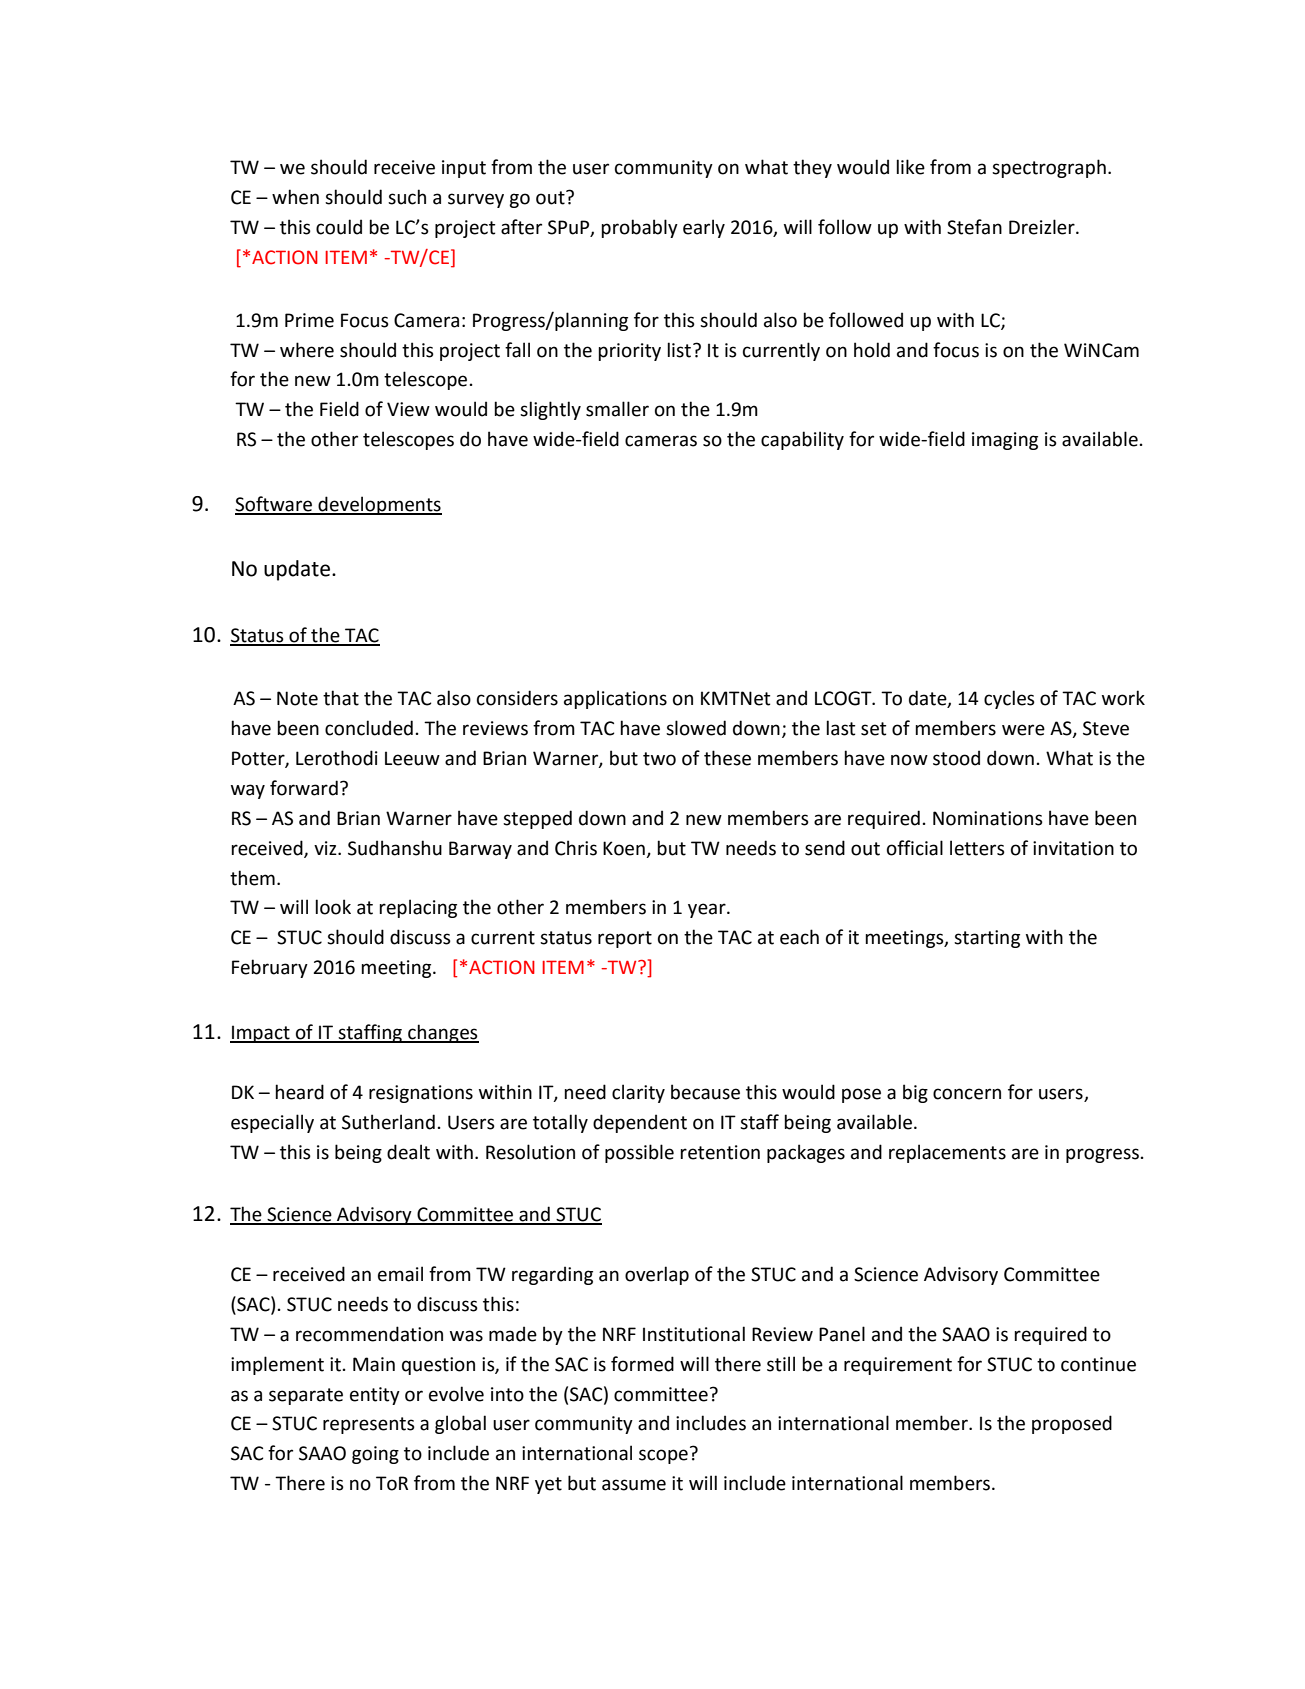 The image size is (1305, 1689). What do you see at coordinates (634, 1485) in the screenshot?
I see `assume` at bounding box center [634, 1485].
